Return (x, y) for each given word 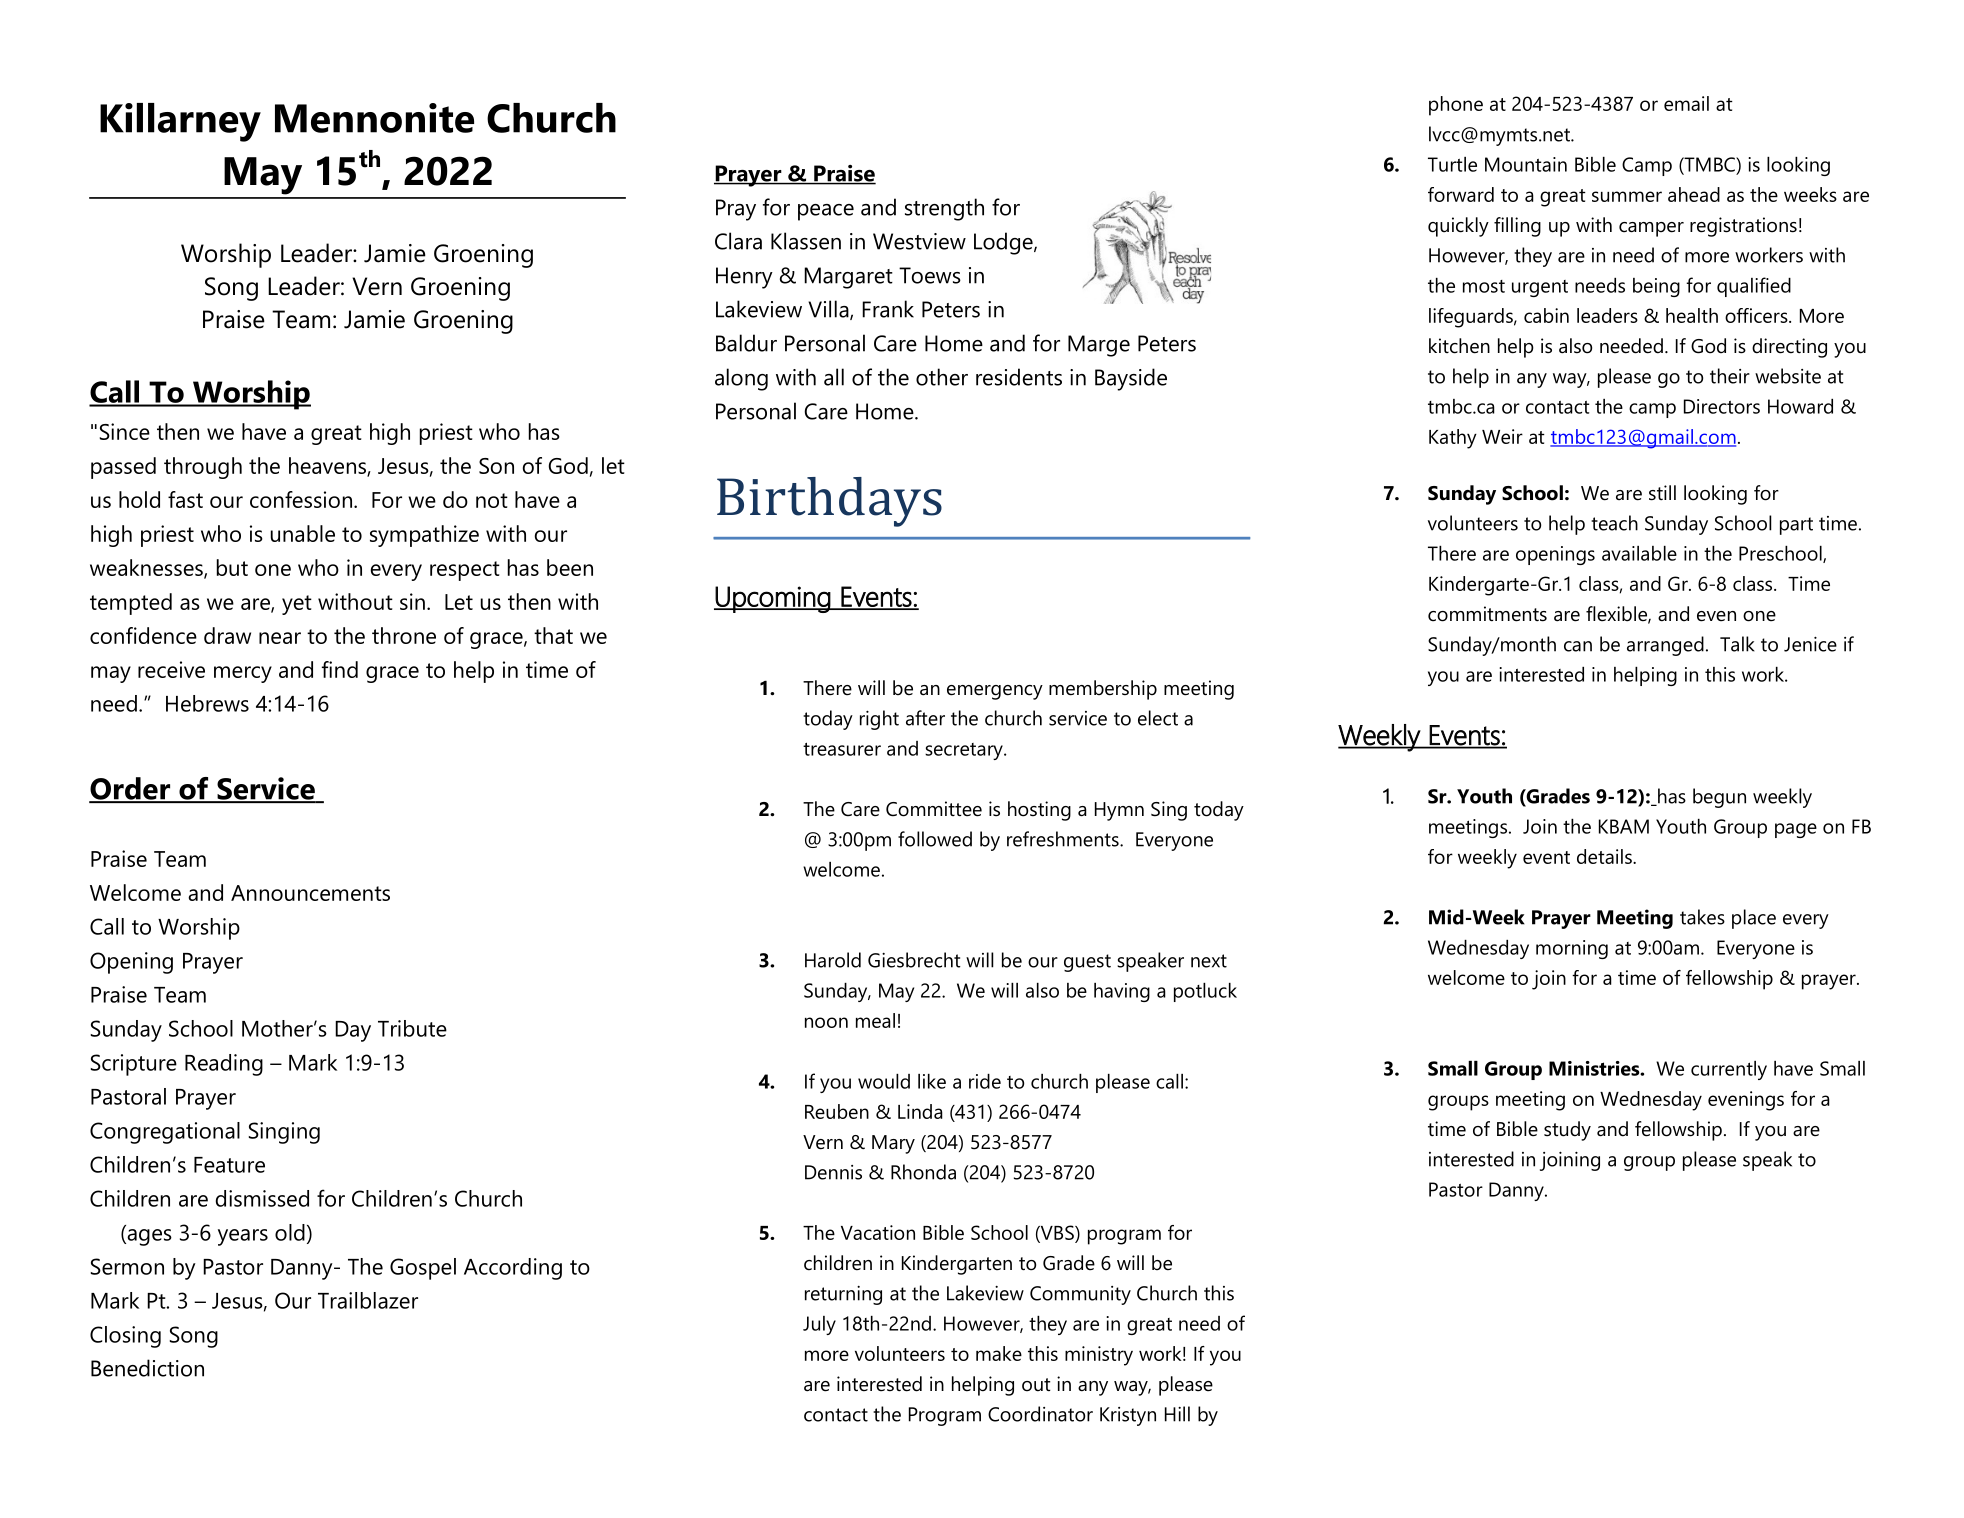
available (1639, 553)
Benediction (147, 1368)
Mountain (1526, 164)
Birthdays (829, 502)
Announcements (310, 893)
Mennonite (374, 118)
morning (1572, 949)
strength (944, 209)
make (999, 1353)
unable (303, 533)
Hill (1177, 1414)
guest (1087, 963)
